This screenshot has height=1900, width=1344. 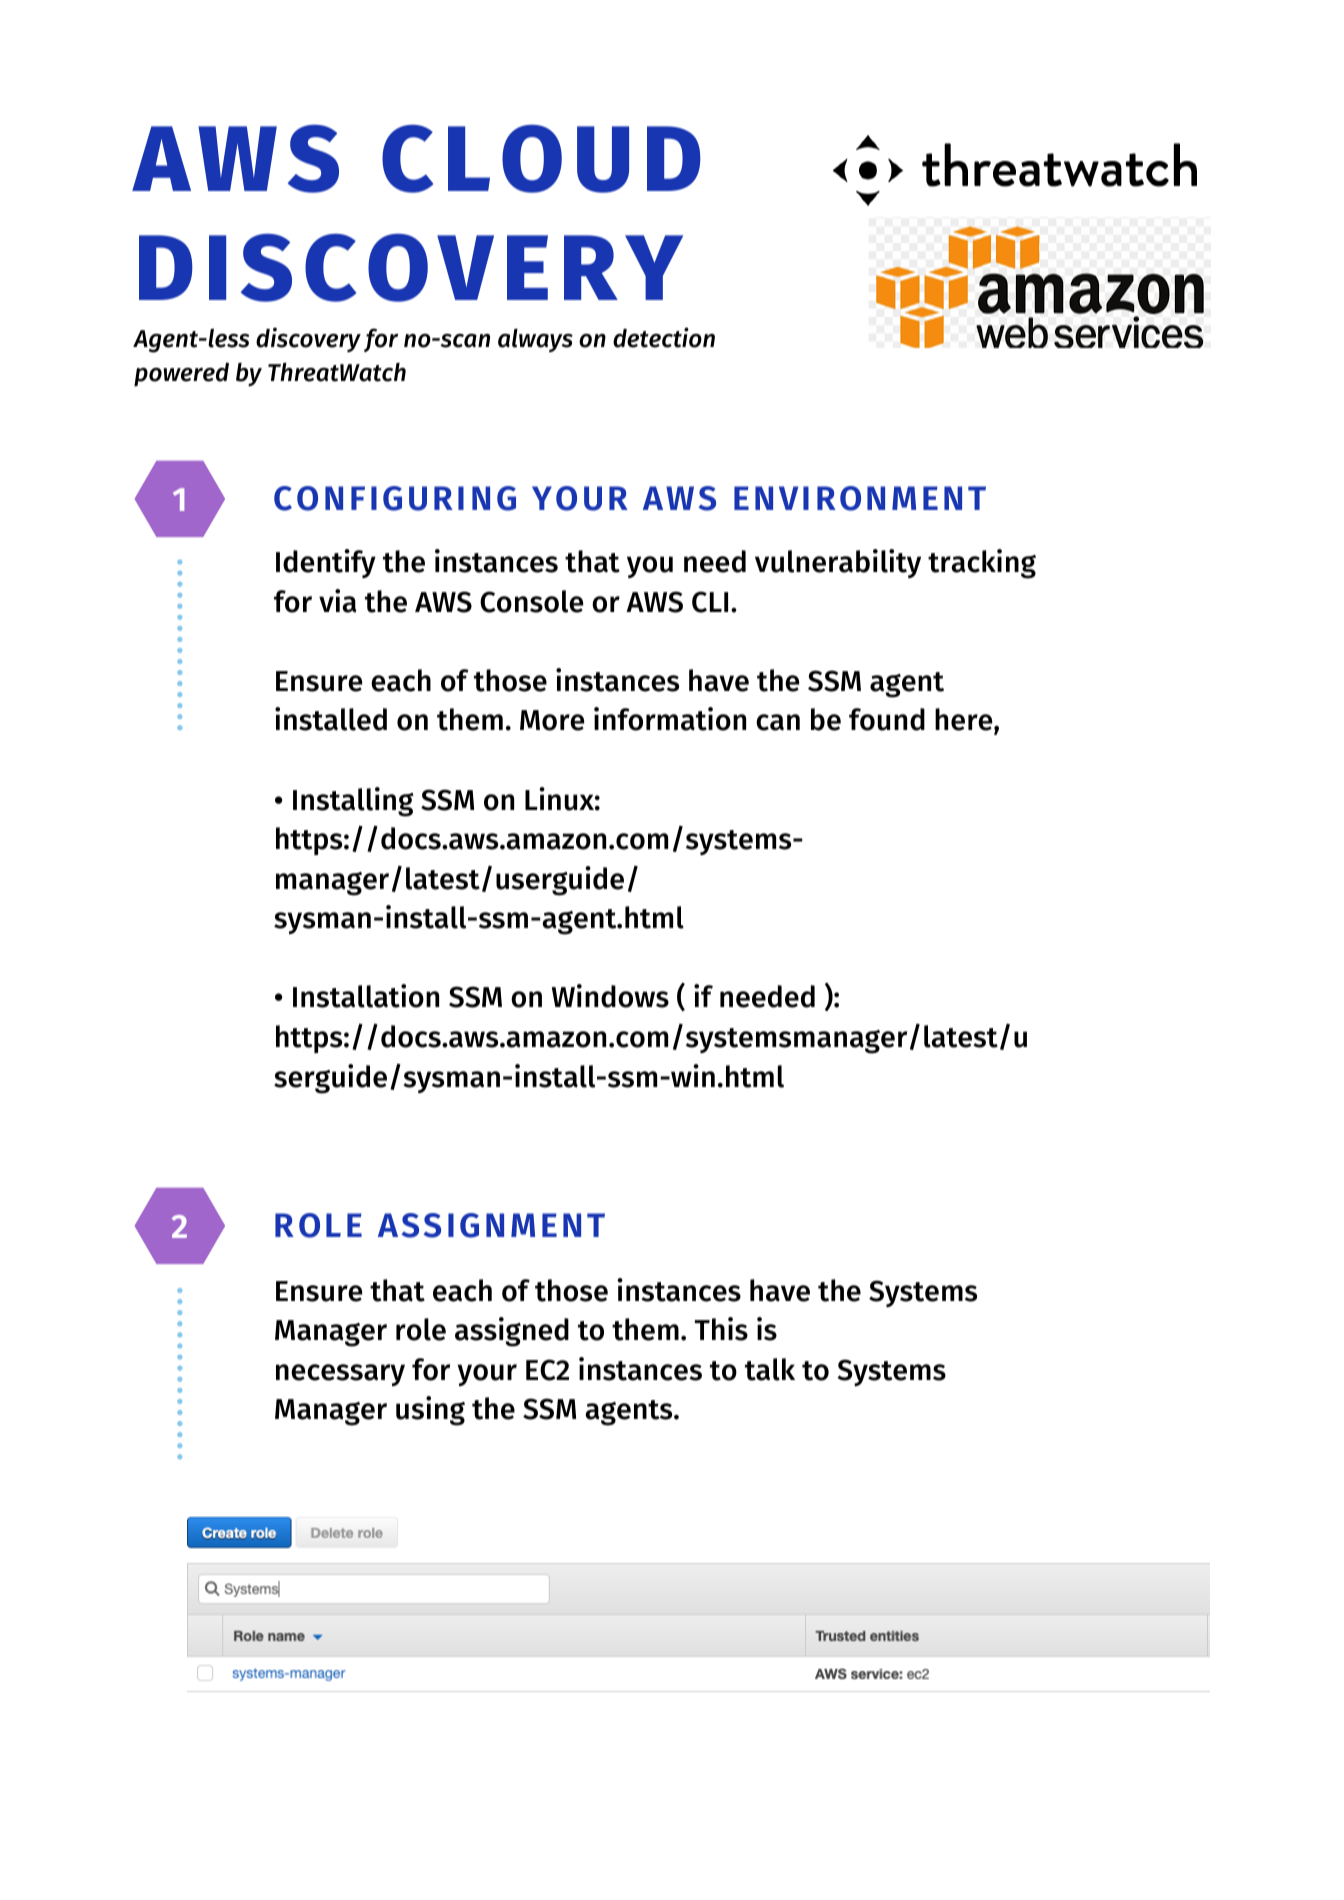 What do you see at coordinates (770, 1369) in the screenshot?
I see `talk` at bounding box center [770, 1369].
